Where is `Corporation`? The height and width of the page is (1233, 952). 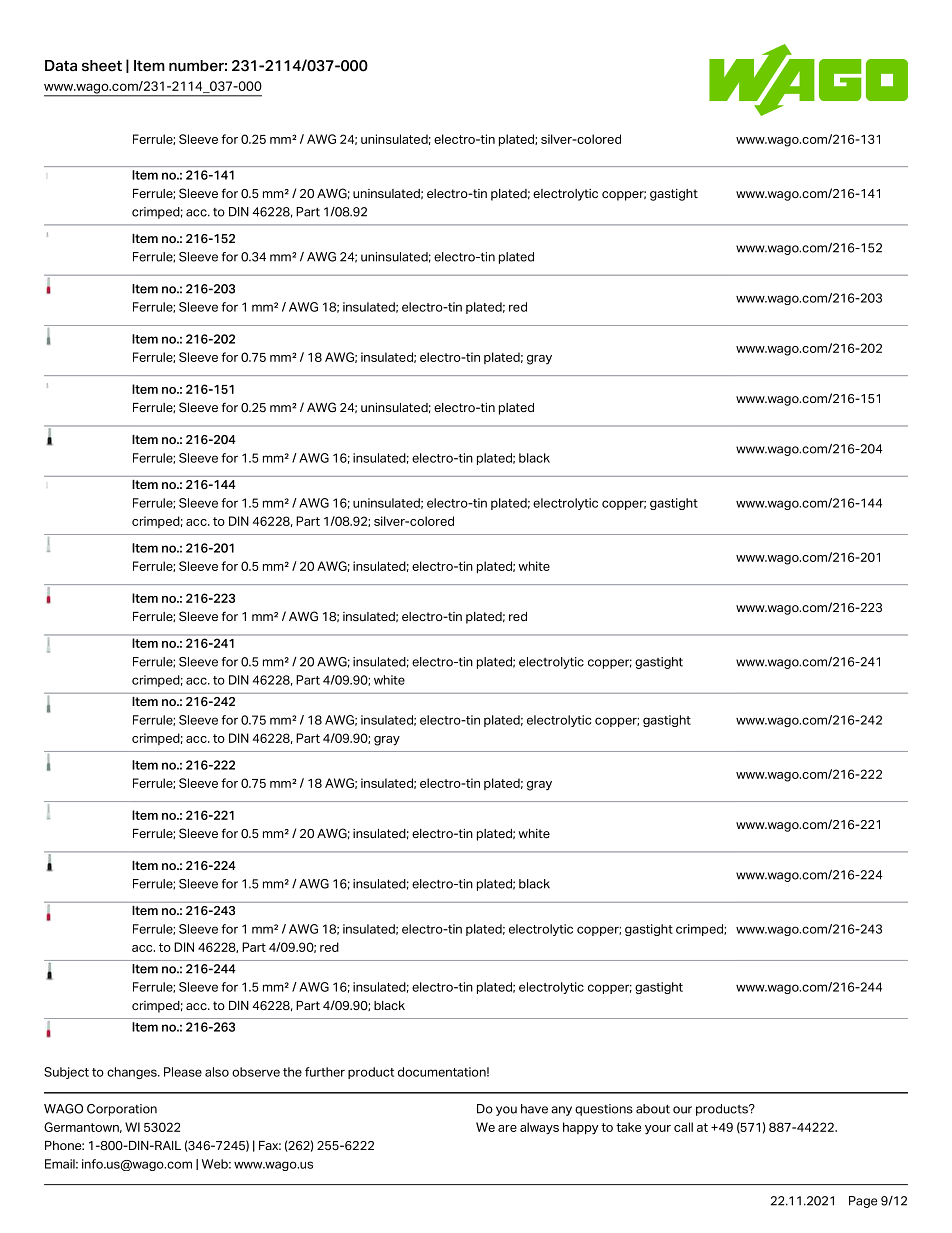
Corporation is located at coordinates (122, 1110).
